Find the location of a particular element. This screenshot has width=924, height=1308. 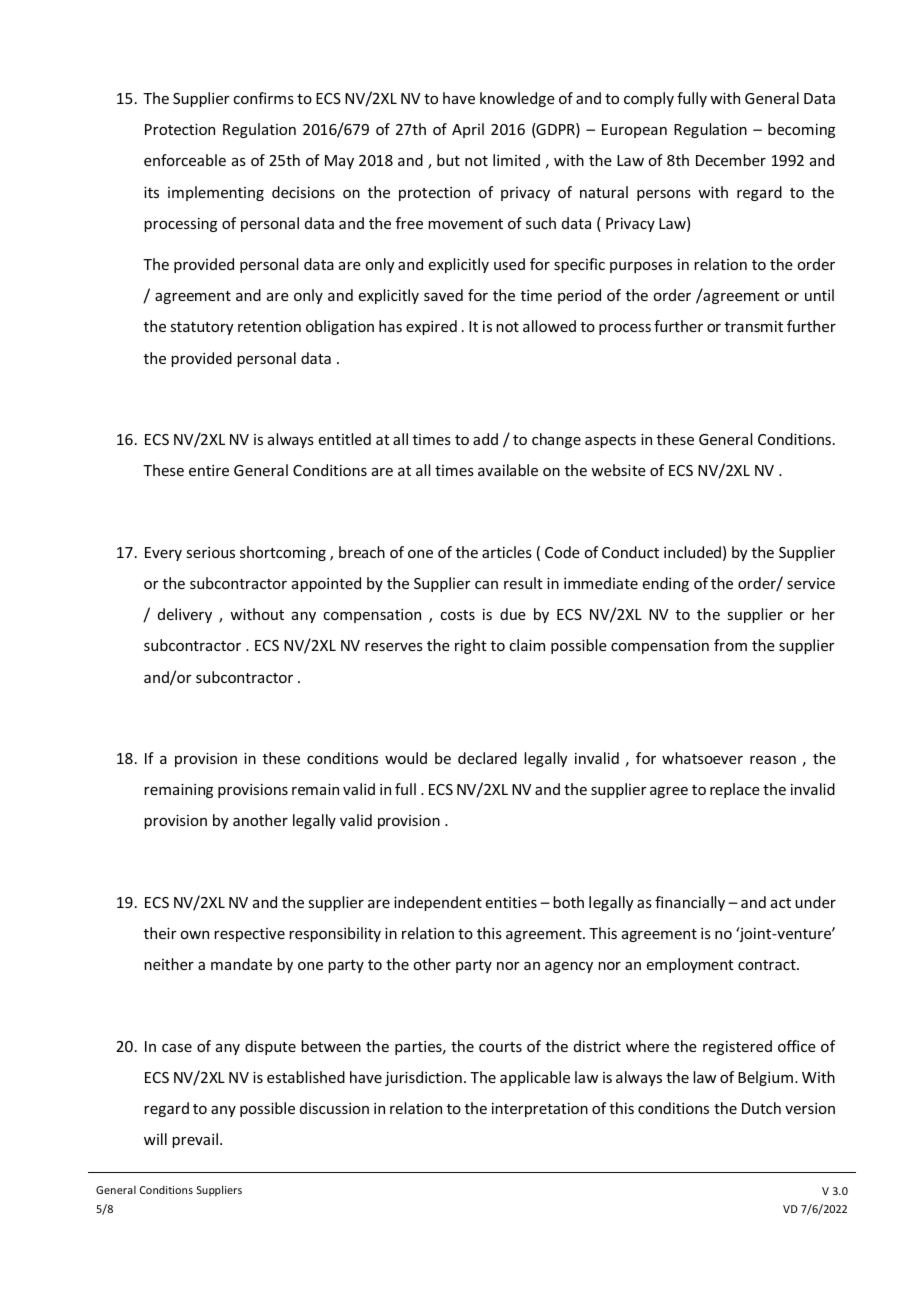

expired is located at coordinates (431, 327).
